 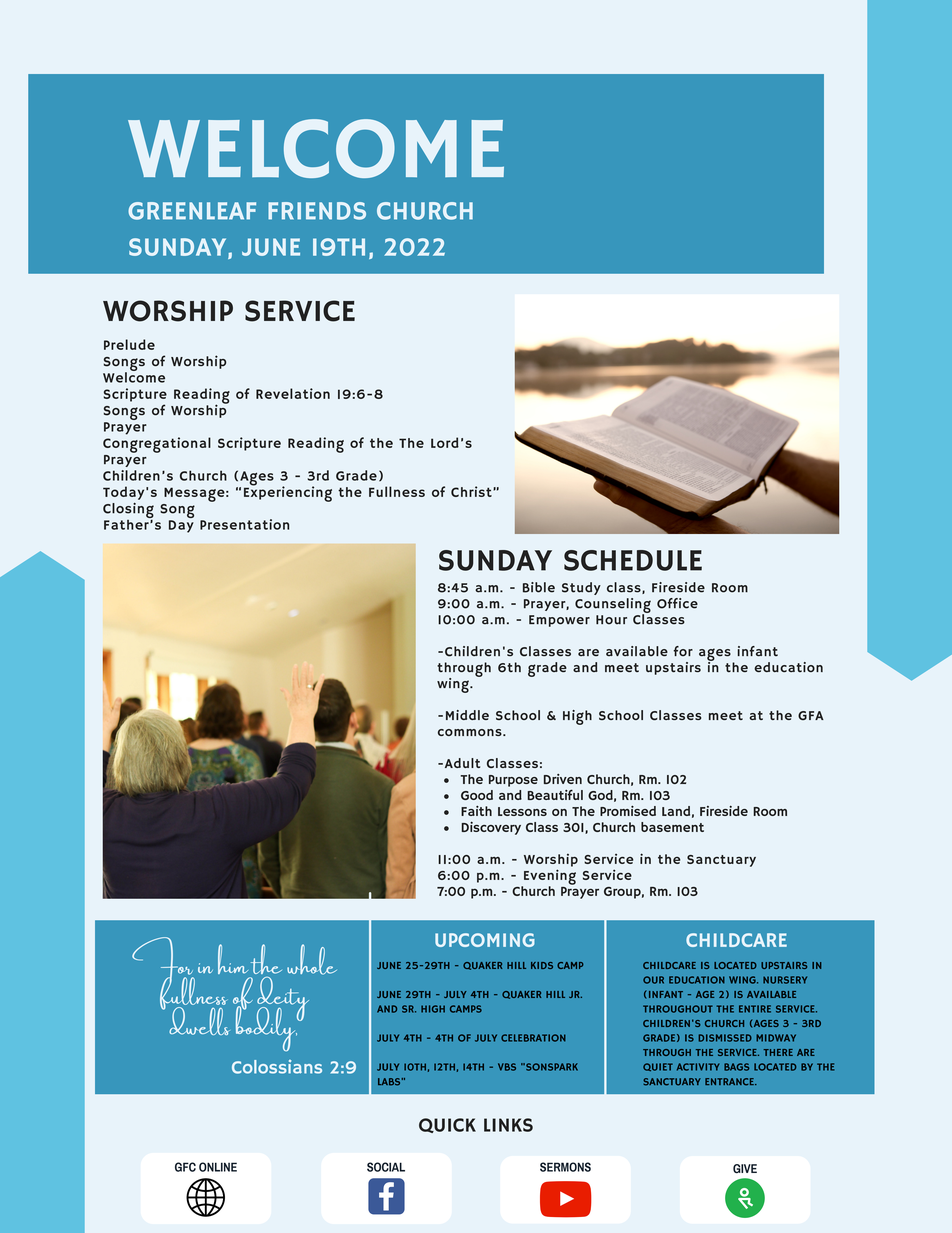 I want to click on Congregational, so click(x=157, y=445).
